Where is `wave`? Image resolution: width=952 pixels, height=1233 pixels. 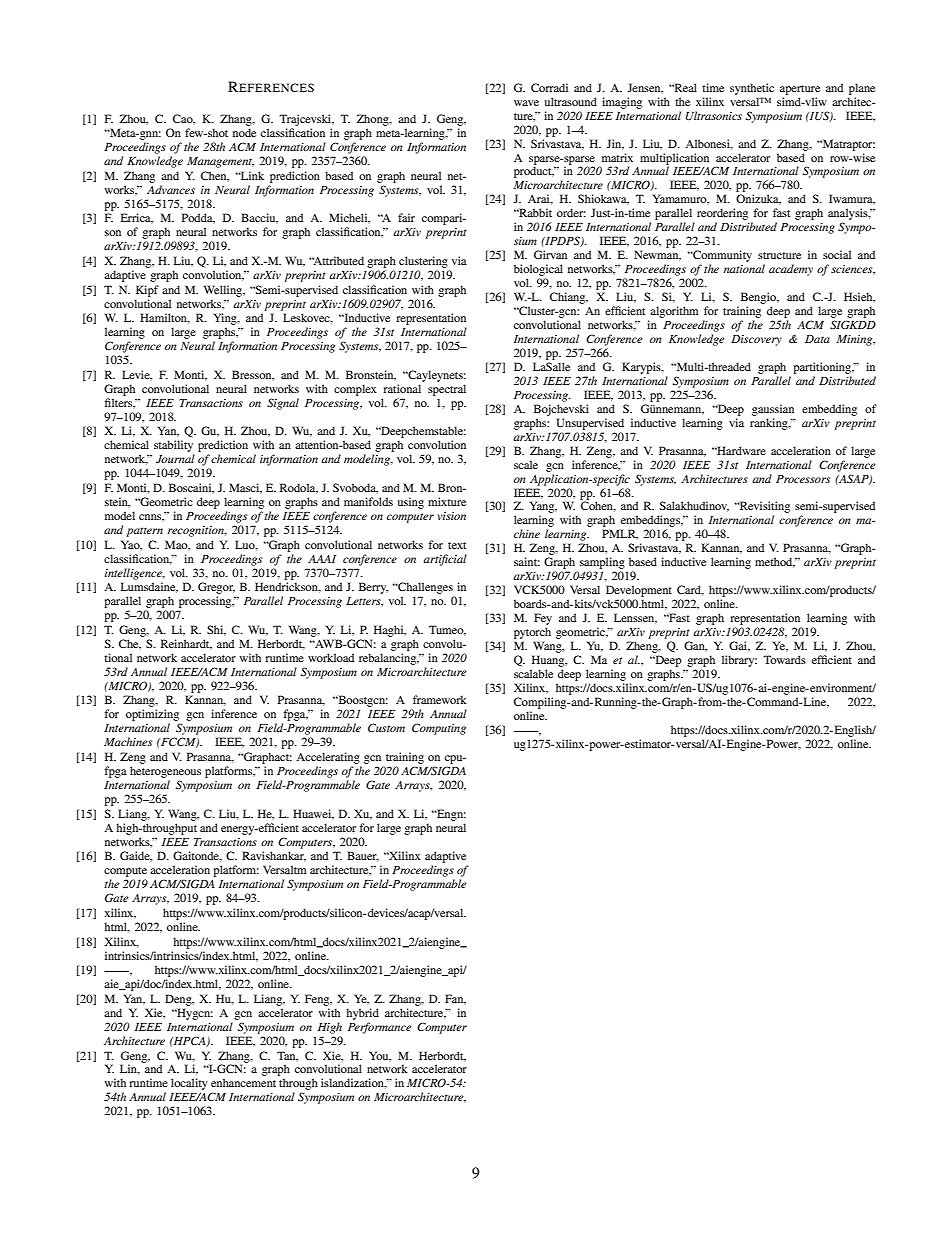 wave is located at coordinates (526, 103).
